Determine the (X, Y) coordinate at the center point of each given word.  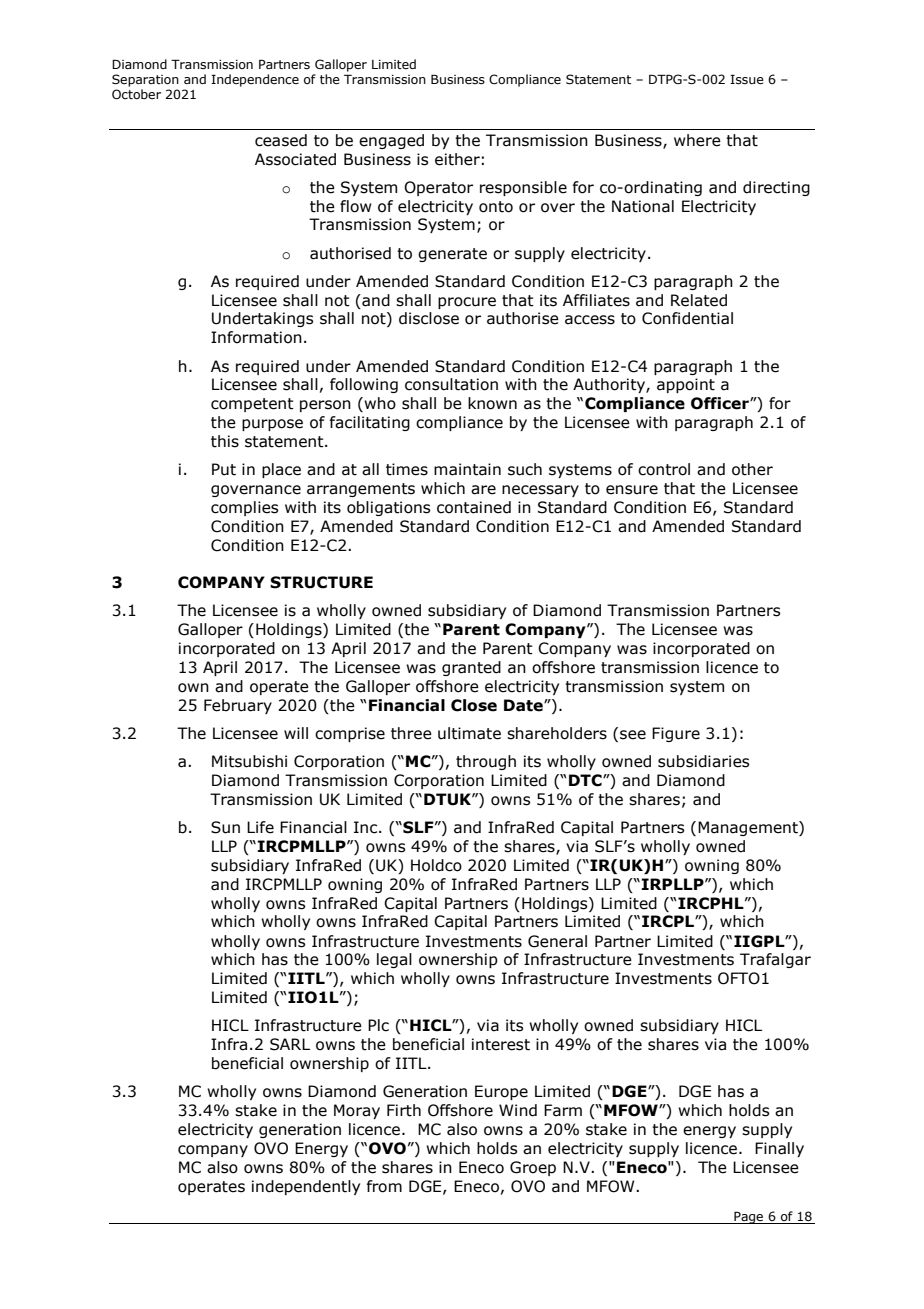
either (457, 159)
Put (224, 469)
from (384, 1186)
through (486, 762)
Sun (225, 827)
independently (306, 1187)
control (664, 469)
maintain (467, 469)
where (697, 140)
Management (749, 828)
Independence (255, 80)
